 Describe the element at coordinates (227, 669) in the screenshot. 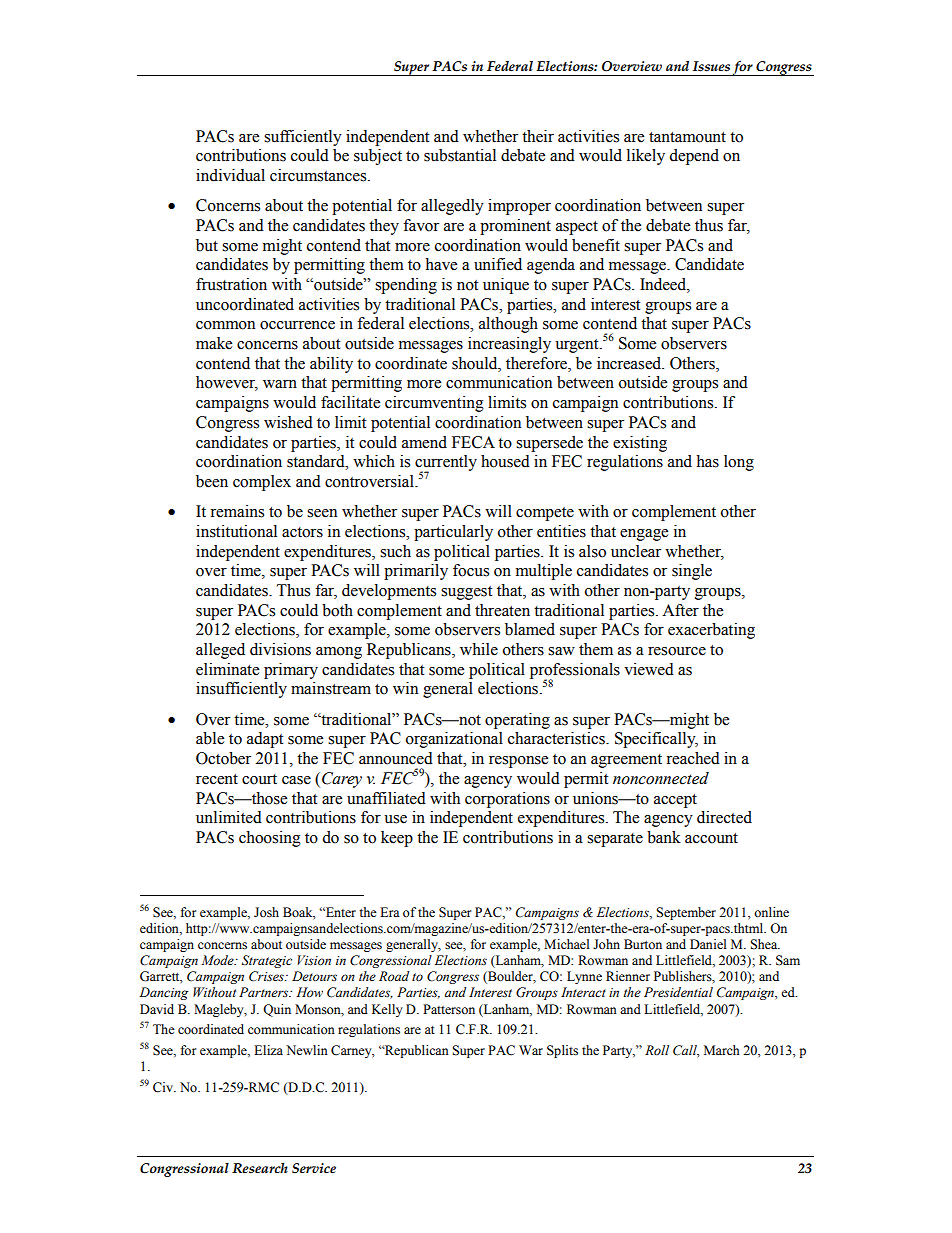

I see `eliminate` at that location.
